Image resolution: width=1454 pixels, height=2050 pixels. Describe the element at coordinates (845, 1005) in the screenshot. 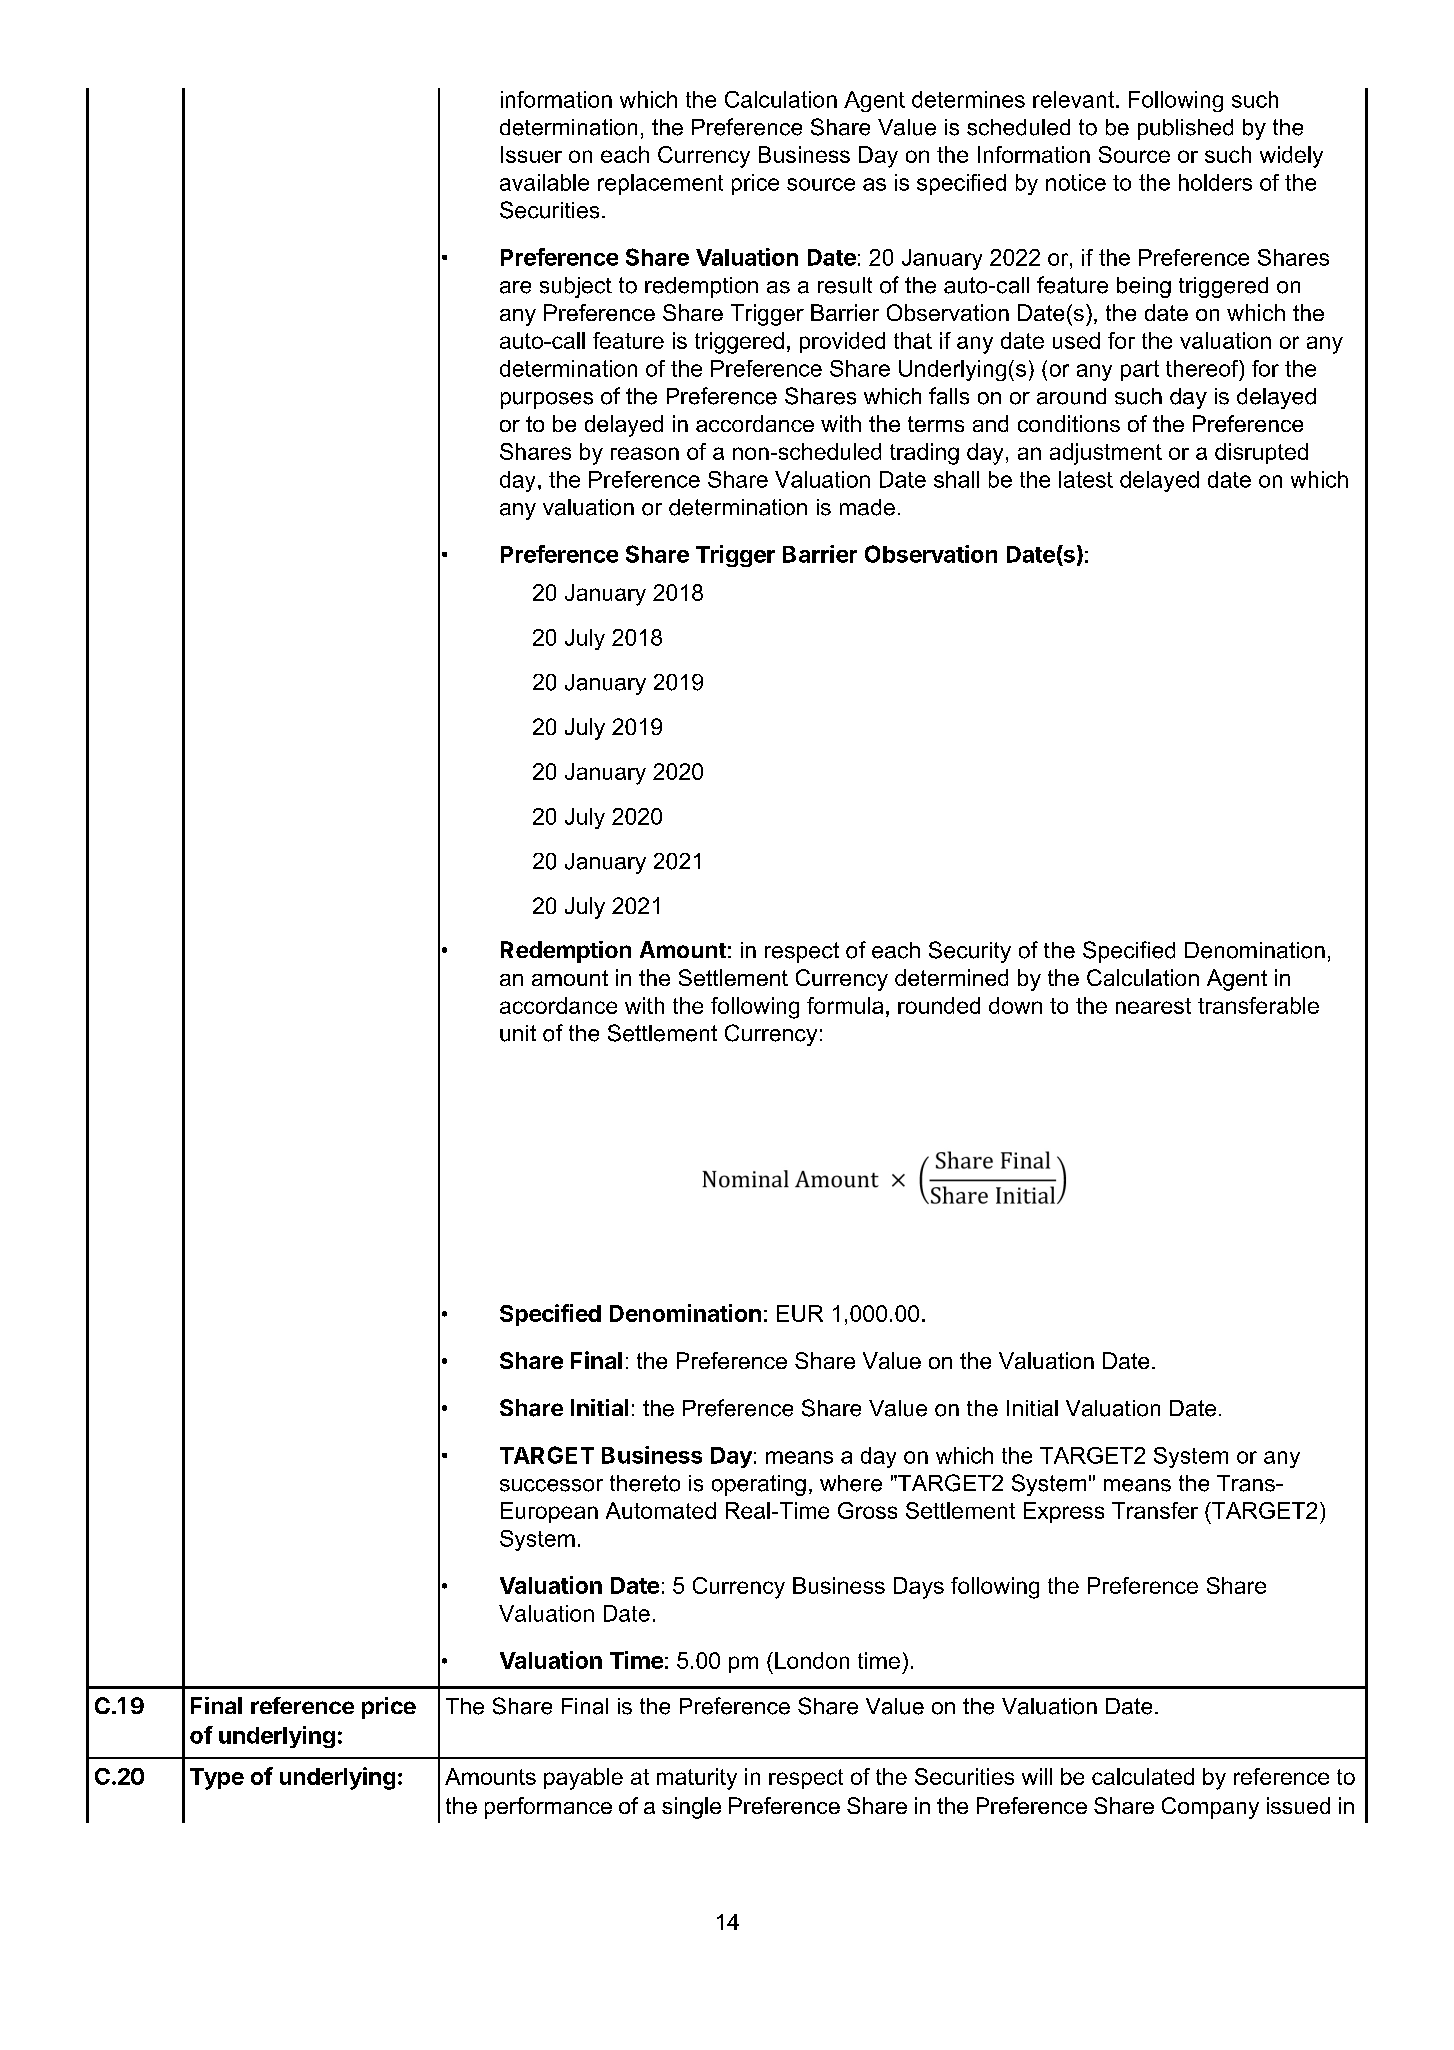

I see `formula` at that location.
